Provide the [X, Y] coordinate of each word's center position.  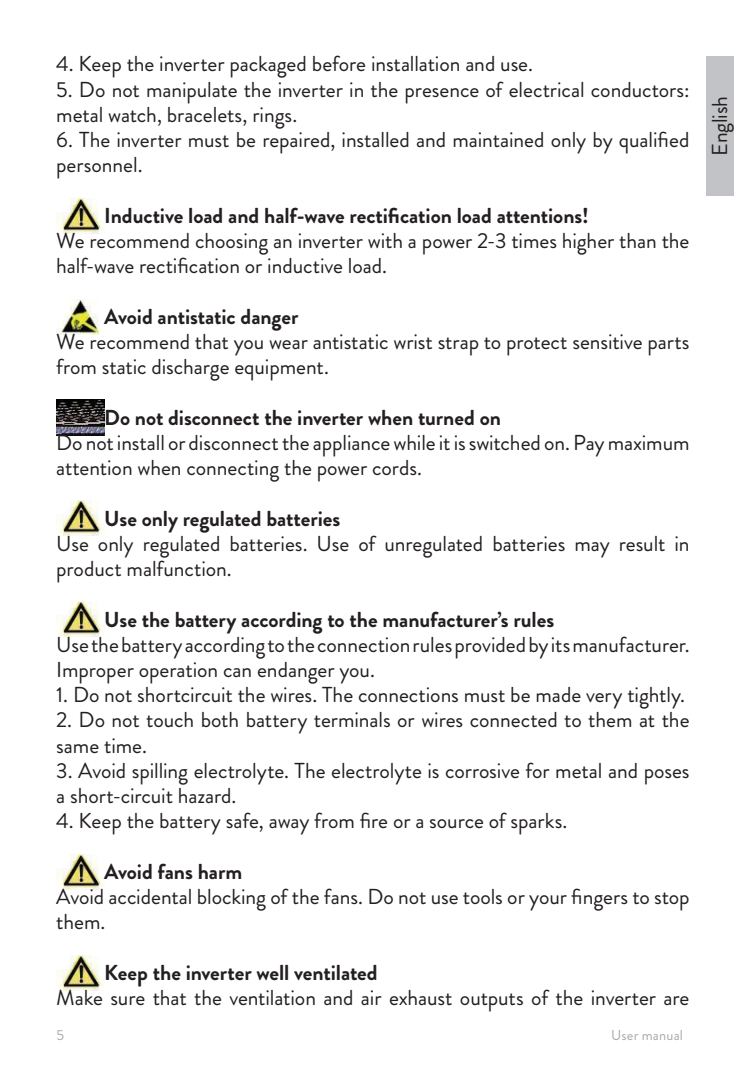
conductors [638, 89]
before [339, 63]
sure [128, 1001]
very [604, 701]
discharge [190, 370]
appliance [351, 446]
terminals [352, 719]
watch [132, 114]
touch [169, 719]
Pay [589, 446]
